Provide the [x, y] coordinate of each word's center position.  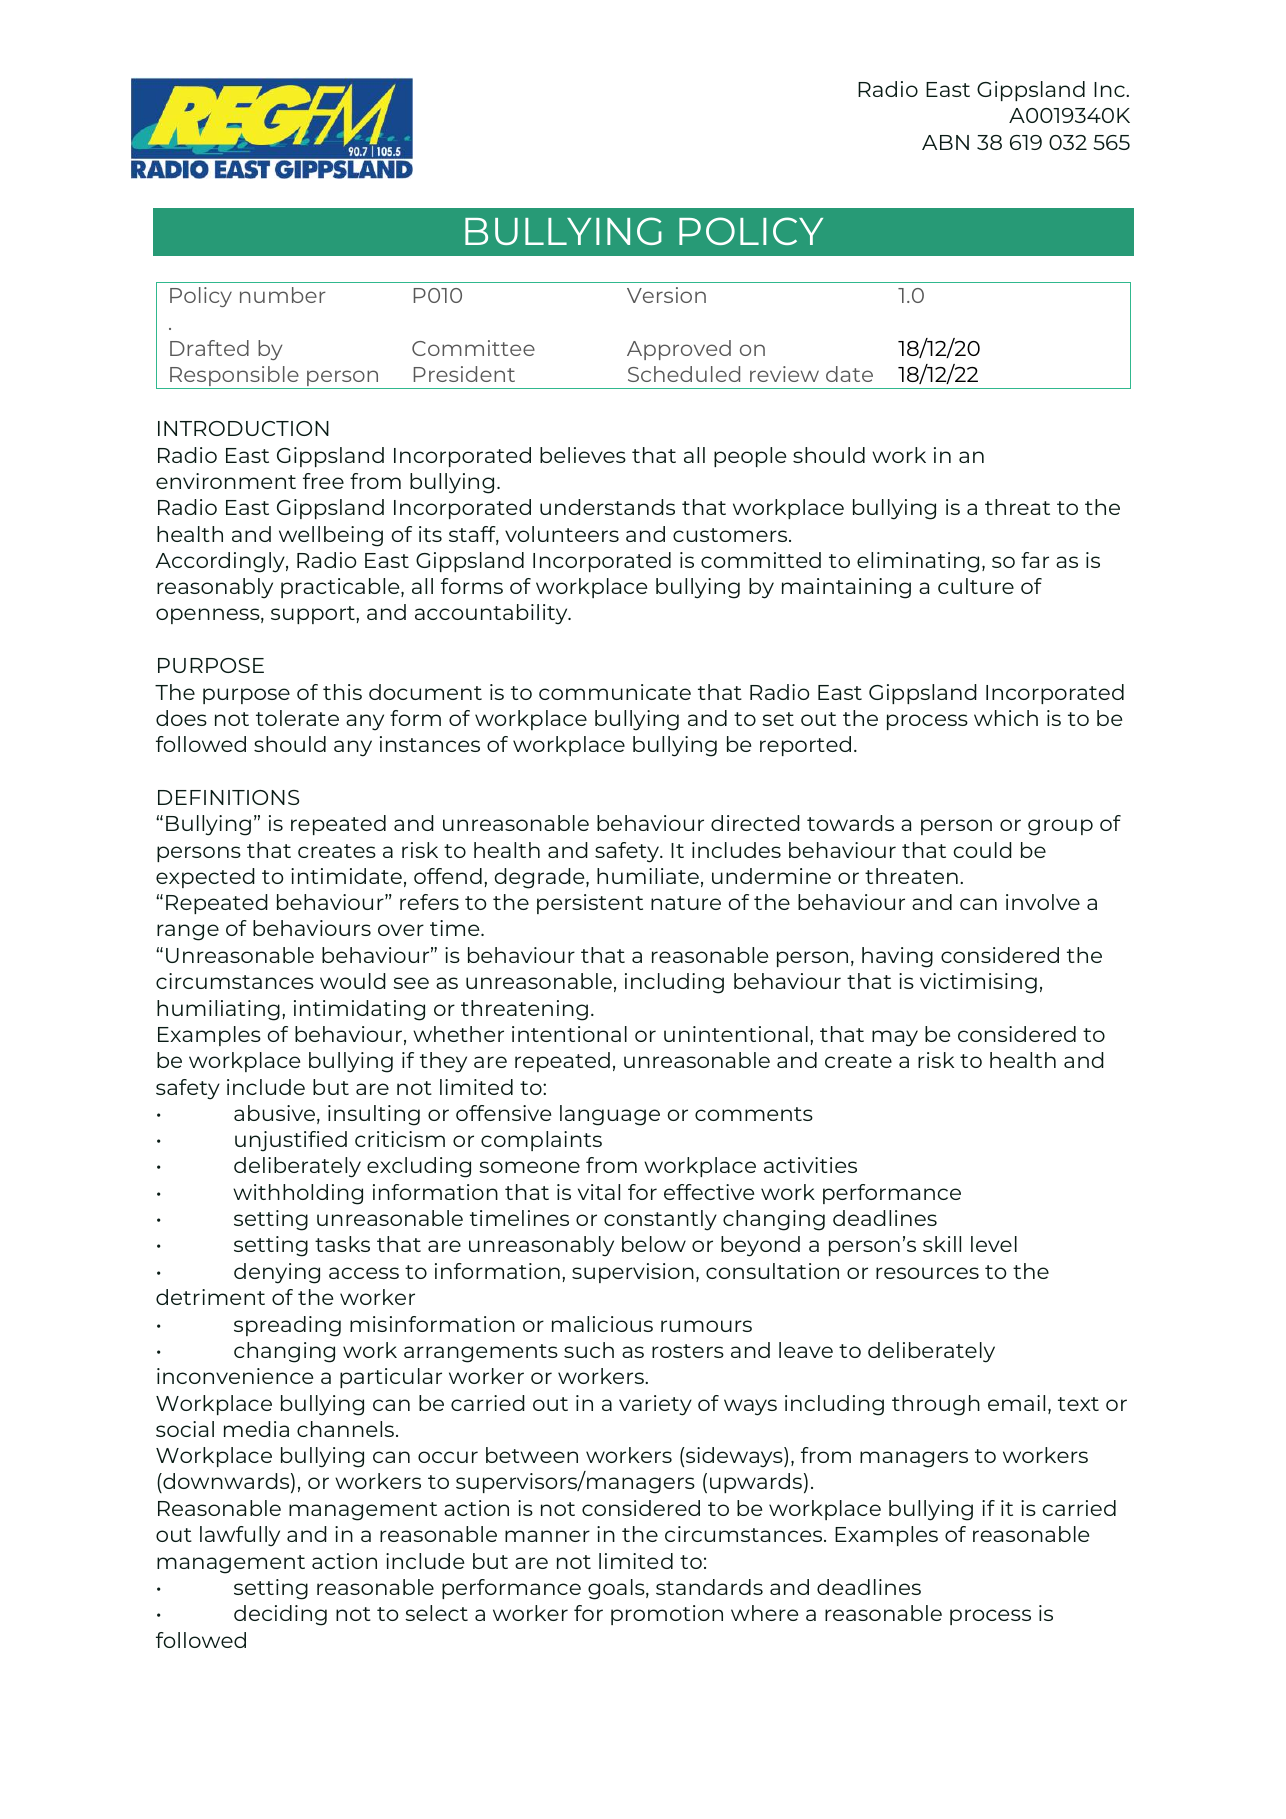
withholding [298, 1194]
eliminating [918, 562]
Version [666, 295]
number [283, 295]
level [994, 1244]
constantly [660, 1220]
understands [607, 507]
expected [205, 878]
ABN [945, 142]
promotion [667, 1615]
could [982, 850]
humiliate [648, 876]
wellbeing [331, 536]
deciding [280, 1615]
